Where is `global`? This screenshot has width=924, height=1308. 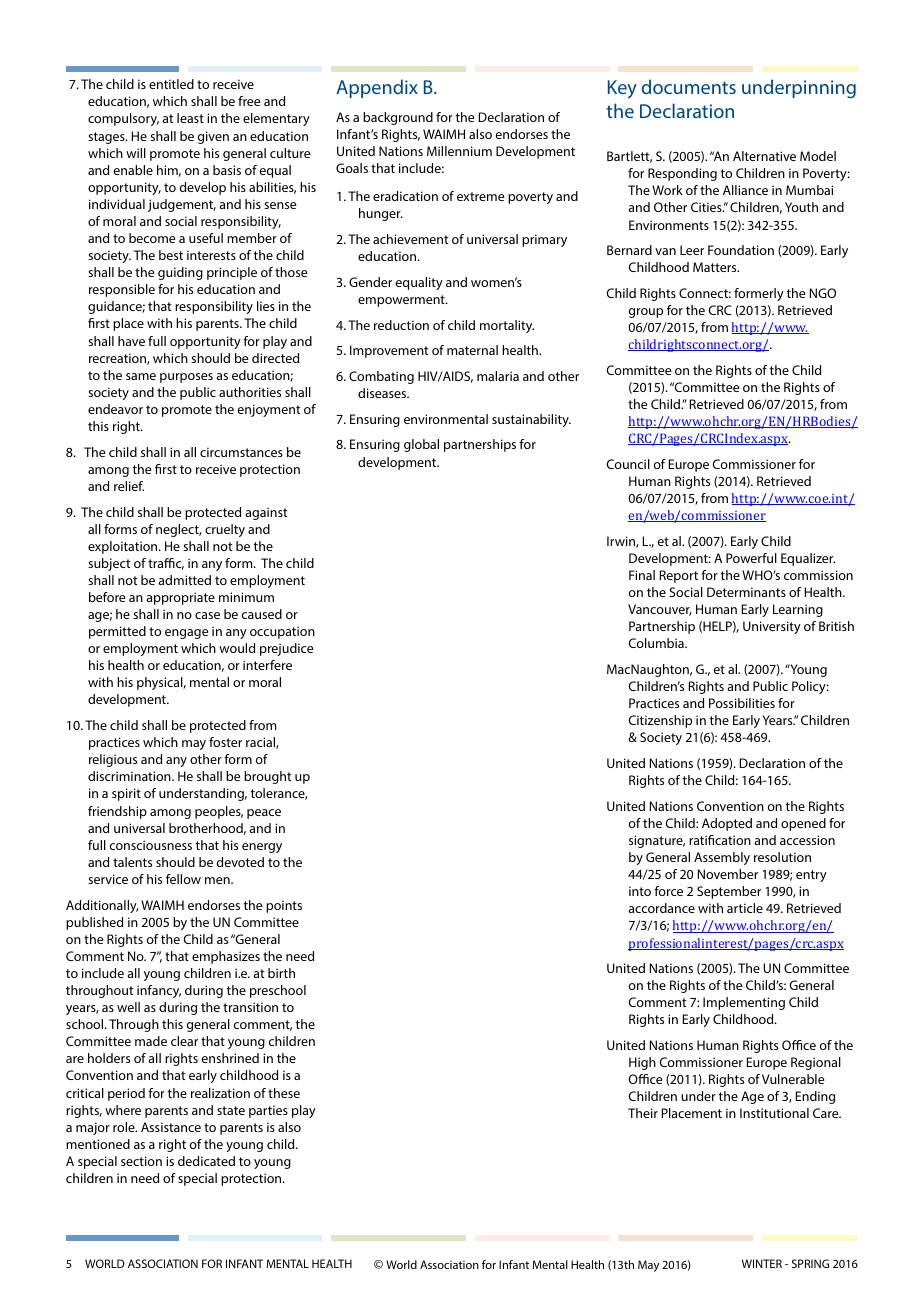
global is located at coordinates (421, 445).
